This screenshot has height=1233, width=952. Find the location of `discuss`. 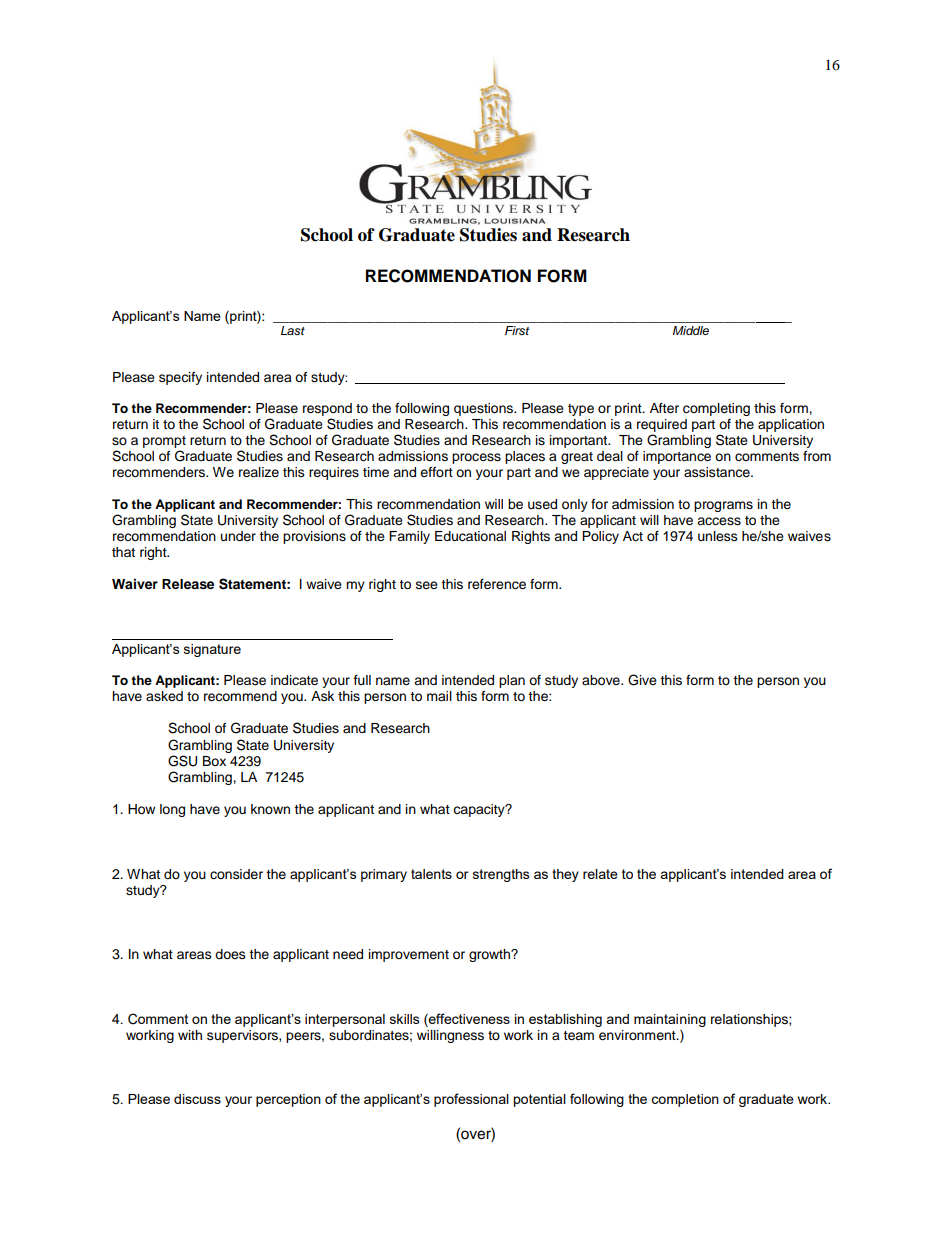

discuss is located at coordinates (197, 1099).
